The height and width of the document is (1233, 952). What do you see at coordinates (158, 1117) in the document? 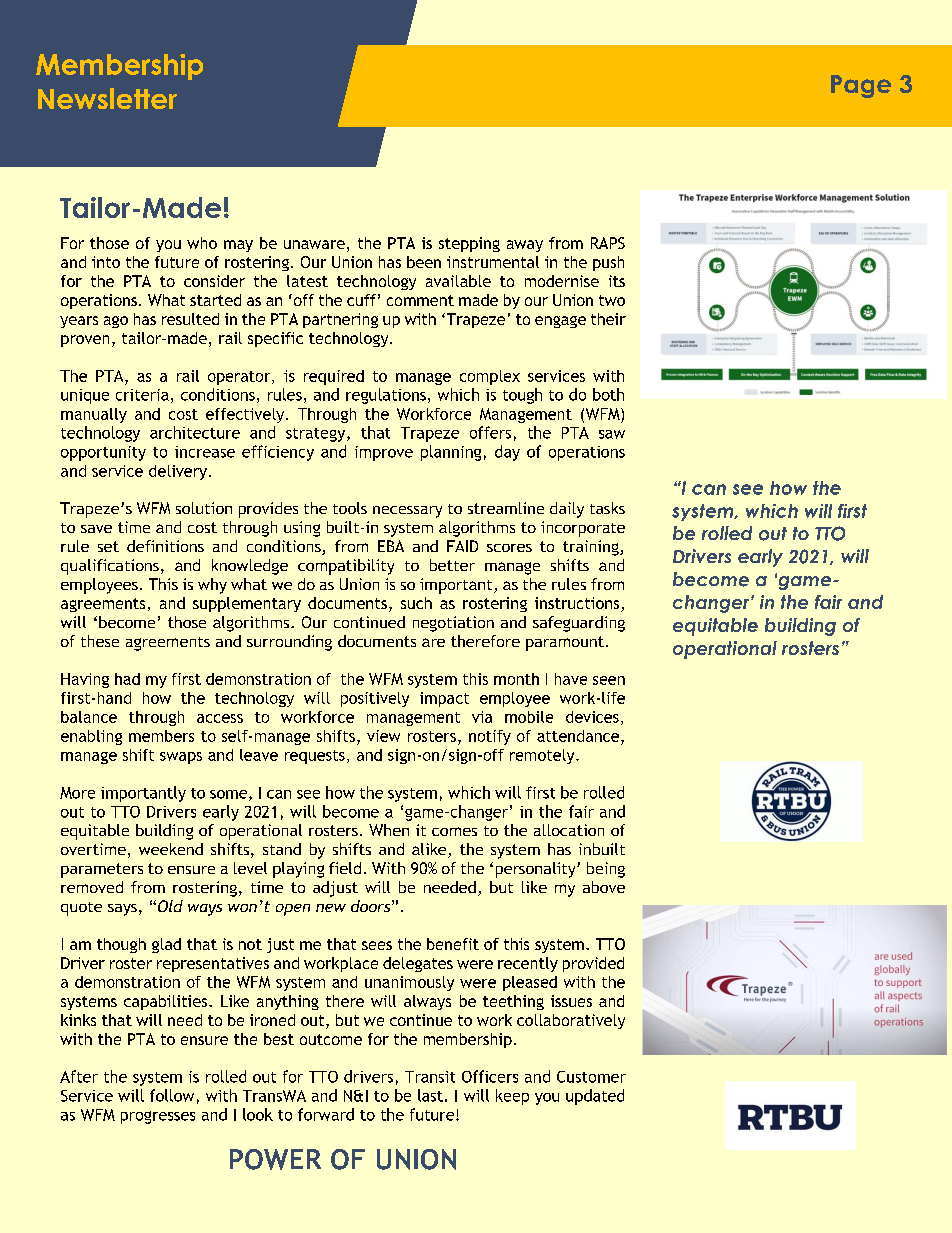
I see `progresses` at bounding box center [158, 1117].
